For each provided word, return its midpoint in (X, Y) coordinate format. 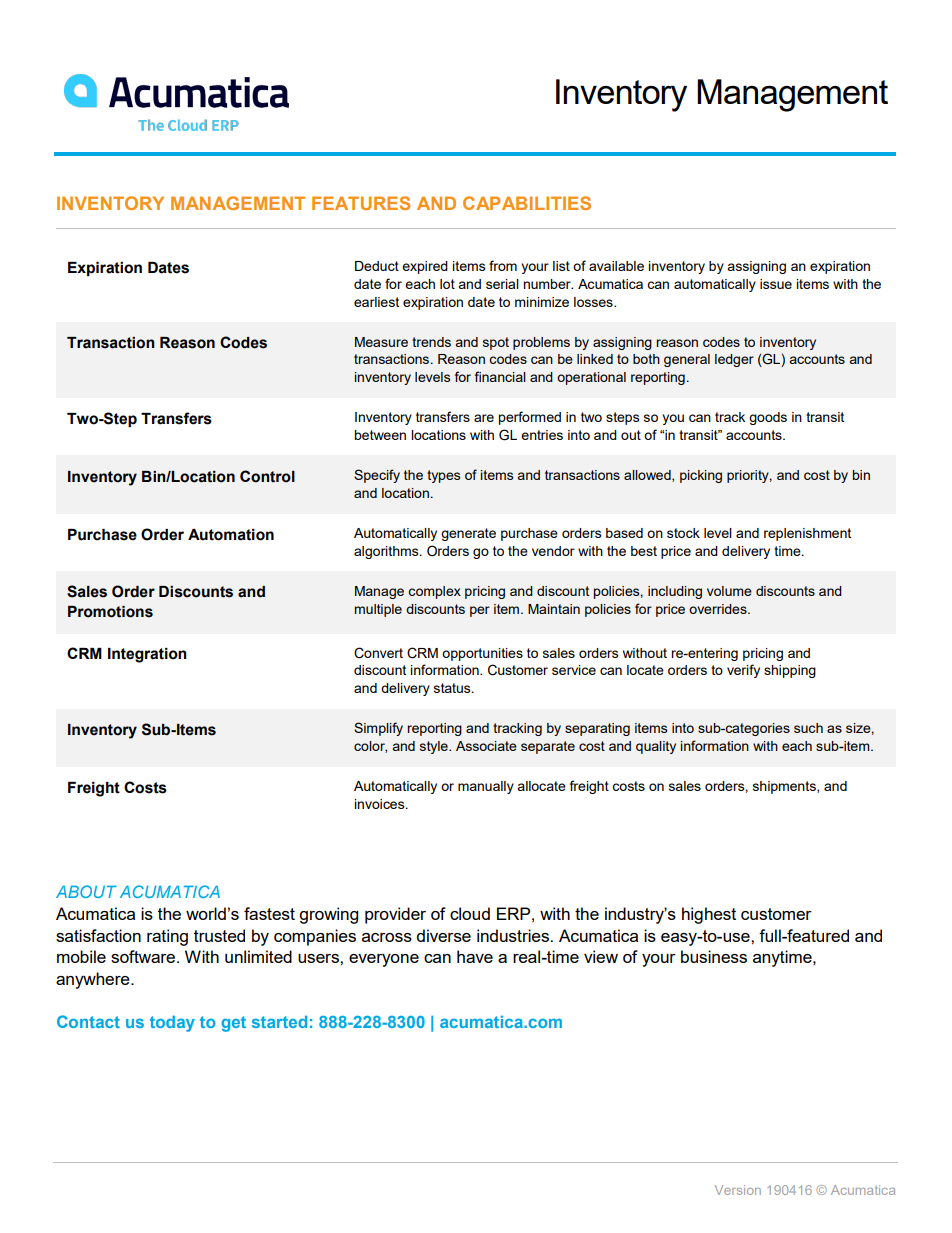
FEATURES (361, 203)
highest (709, 915)
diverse (444, 935)
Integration (147, 655)
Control (267, 476)
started (279, 1022)
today (172, 1024)
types (443, 476)
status (453, 688)
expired (425, 267)
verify (743, 671)
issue (776, 284)
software (144, 956)
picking (701, 476)
